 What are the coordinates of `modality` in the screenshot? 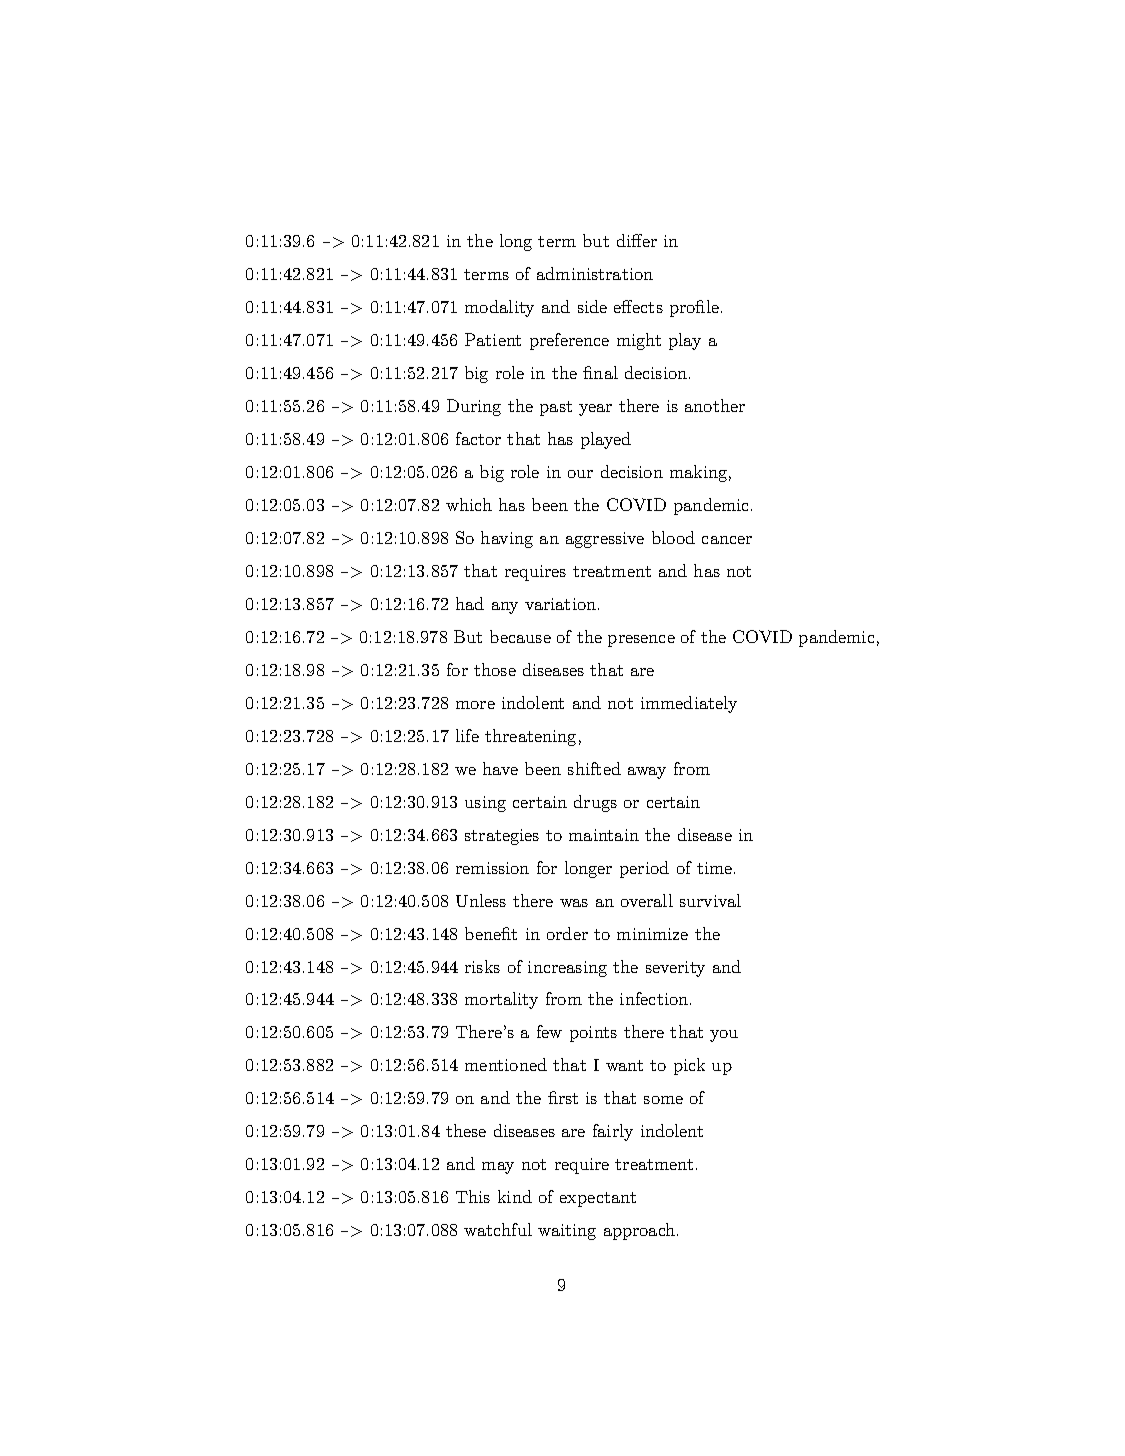 It's located at (499, 308).
